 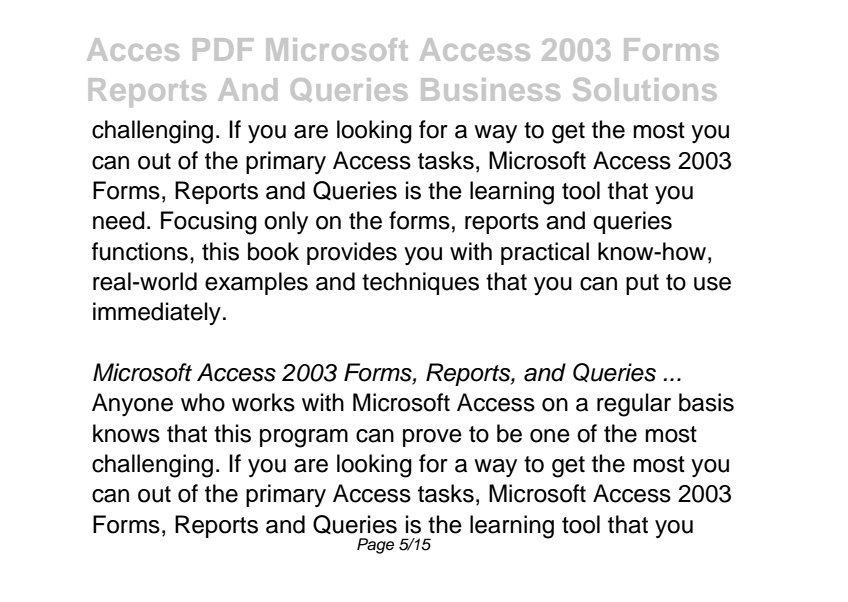 What do you see at coordinates (223, 49) in the screenshot?
I see `PDF` at bounding box center [223, 49].
